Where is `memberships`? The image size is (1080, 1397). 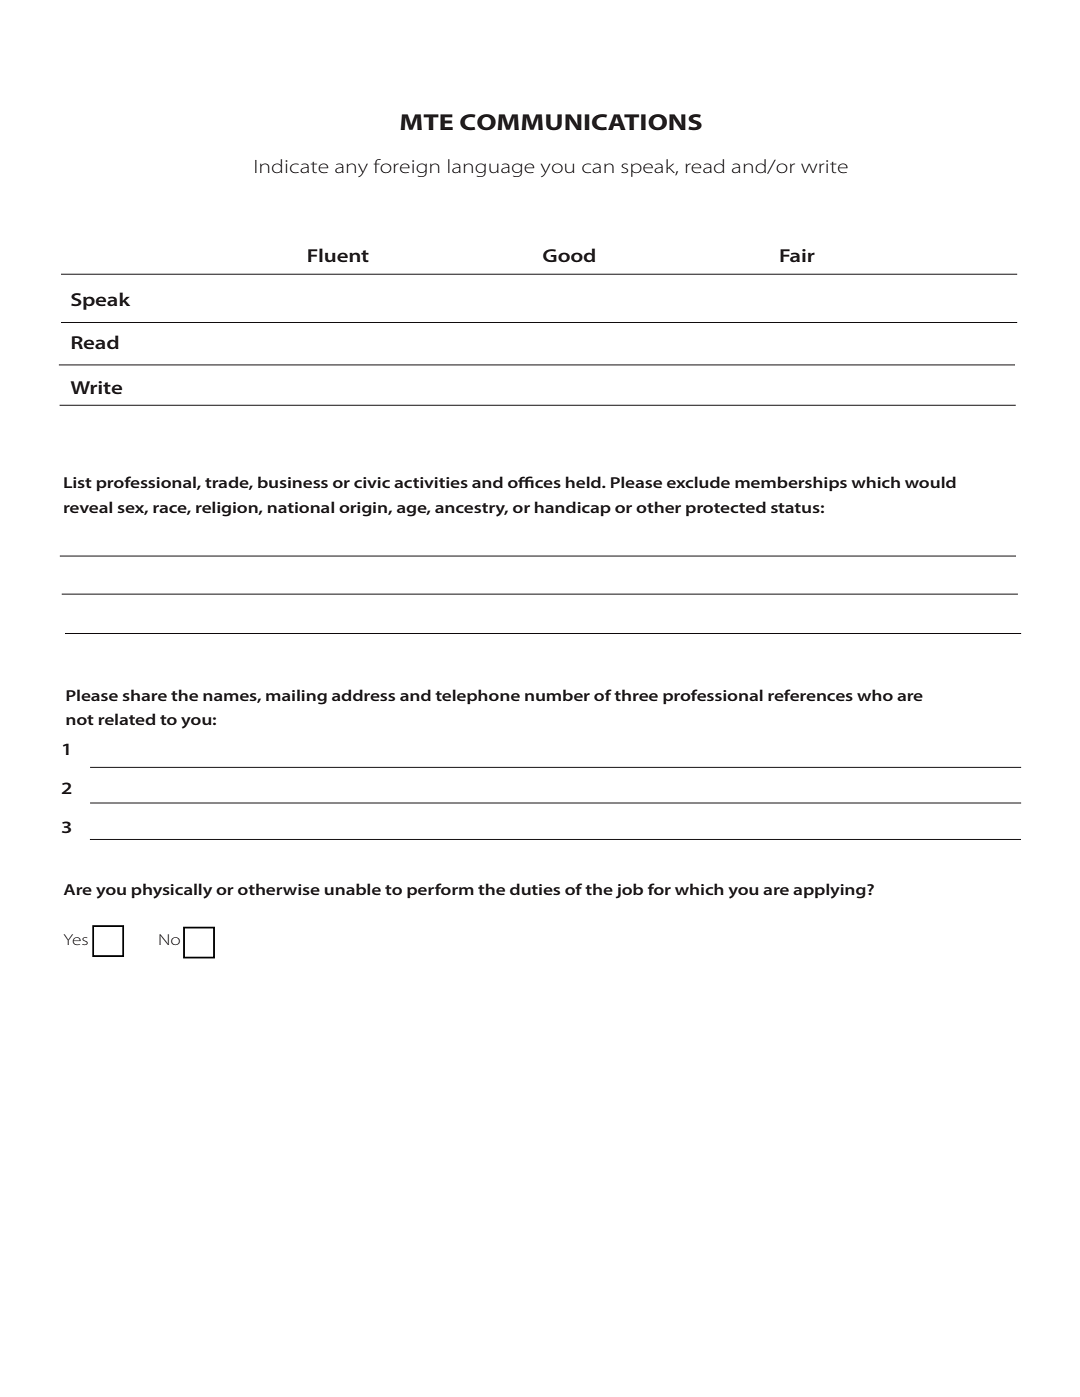 memberships is located at coordinates (791, 483).
